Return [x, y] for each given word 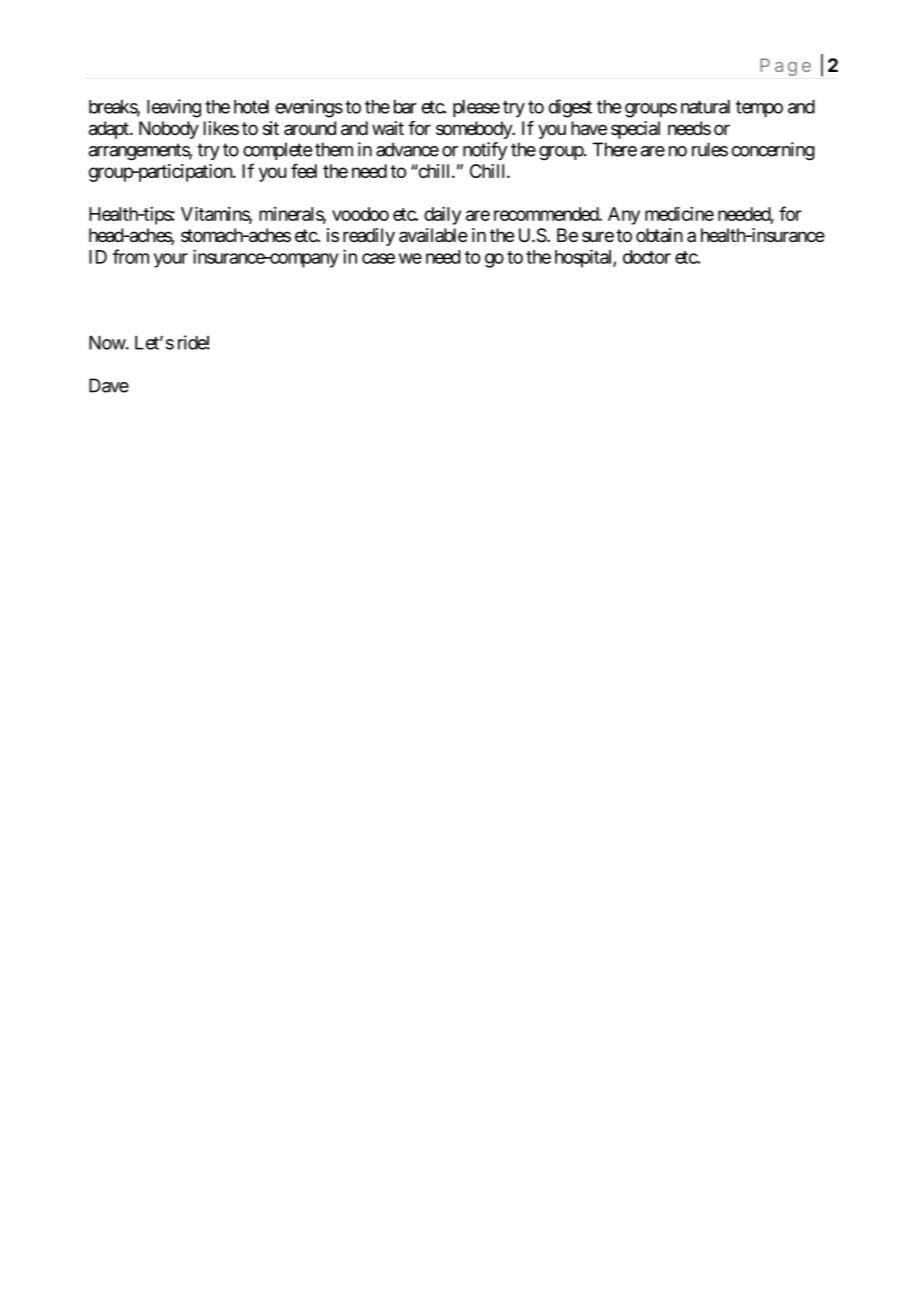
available [433, 235]
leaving [174, 108]
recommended [547, 214]
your [171, 260]
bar [405, 107]
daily [442, 215]
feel [304, 170]
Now [107, 343]
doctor [647, 257]
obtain [659, 235]
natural [705, 107]
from [131, 256]
